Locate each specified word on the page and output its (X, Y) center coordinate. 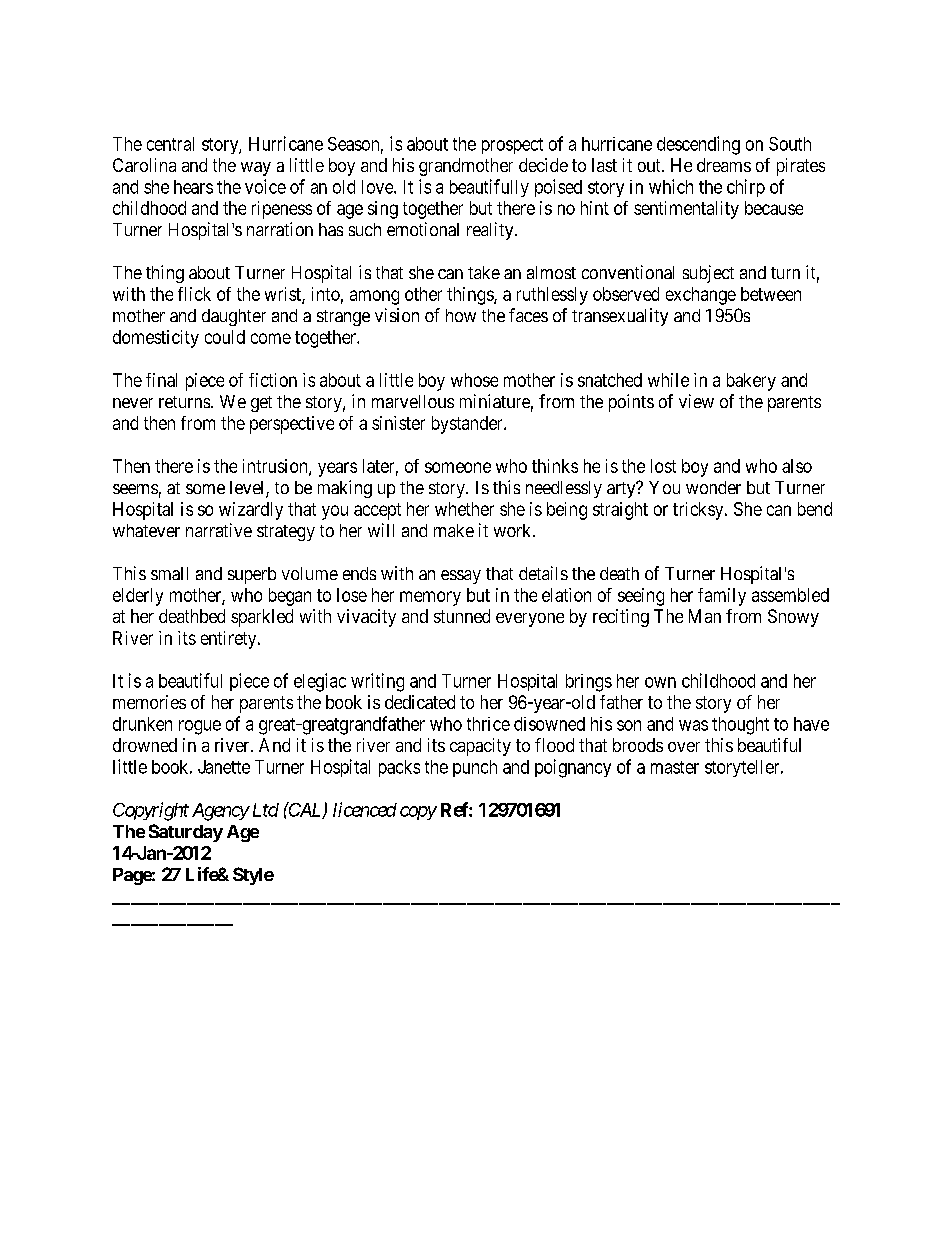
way (256, 169)
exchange (701, 296)
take (484, 272)
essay (461, 577)
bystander (468, 425)
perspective (292, 425)
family (722, 597)
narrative (219, 530)
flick (194, 294)
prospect (512, 146)
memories (149, 702)
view (696, 401)
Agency (220, 812)
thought (740, 726)
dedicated (420, 702)
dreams (724, 165)
